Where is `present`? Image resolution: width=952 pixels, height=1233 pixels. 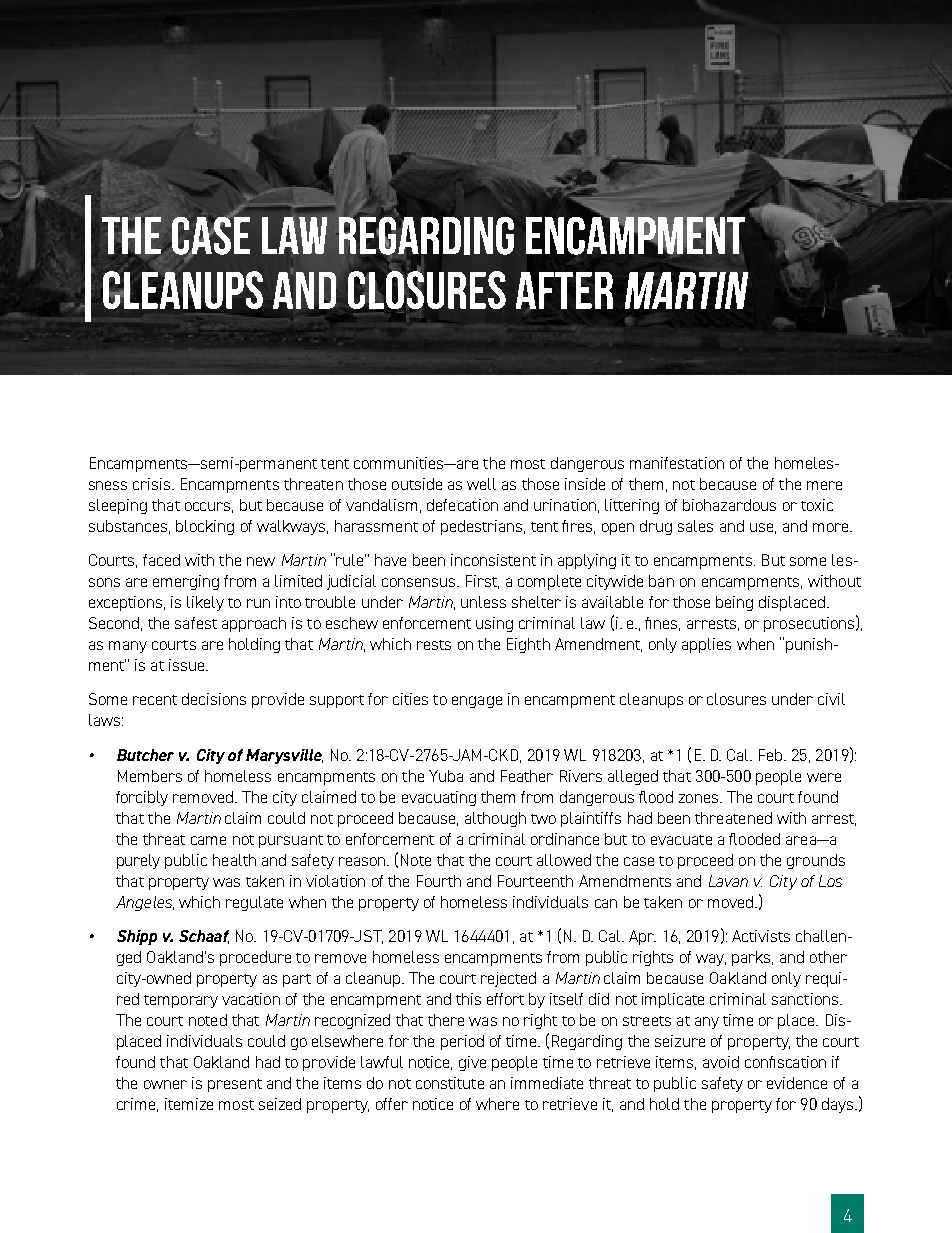 present is located at coordinates (235, 1085).
